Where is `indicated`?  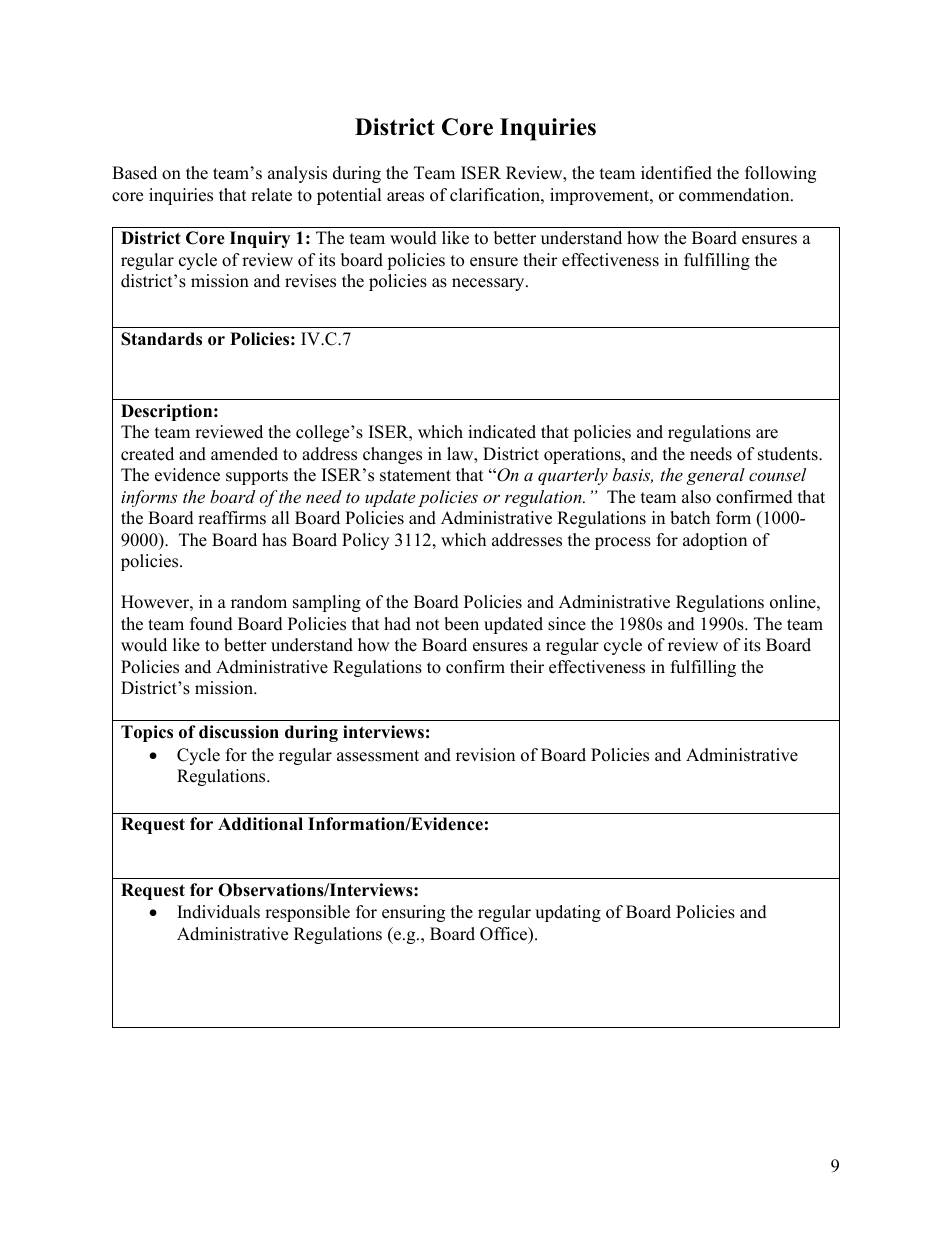 indicated is located at coordinates (502, 432).
